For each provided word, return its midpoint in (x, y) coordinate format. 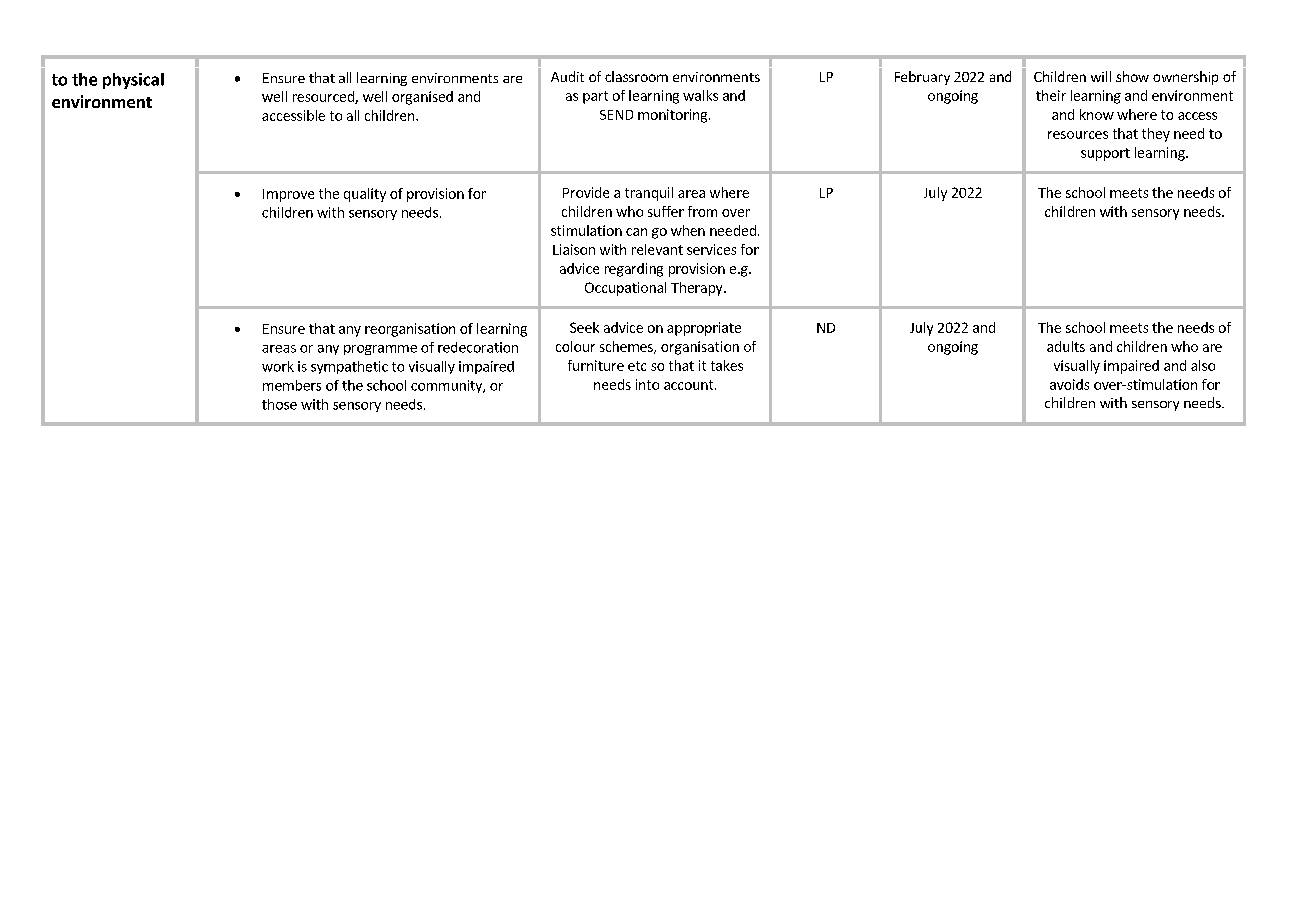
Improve (288, 195)
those (279, 404)
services (711, 249)
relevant (657, 249)
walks (700, 95)
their (1051, 95)
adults (1066, 346)
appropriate (704, 329)
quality (365, 195)
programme (380, 350)
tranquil (649, 194)
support (1105, 154)
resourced (324, 97)
